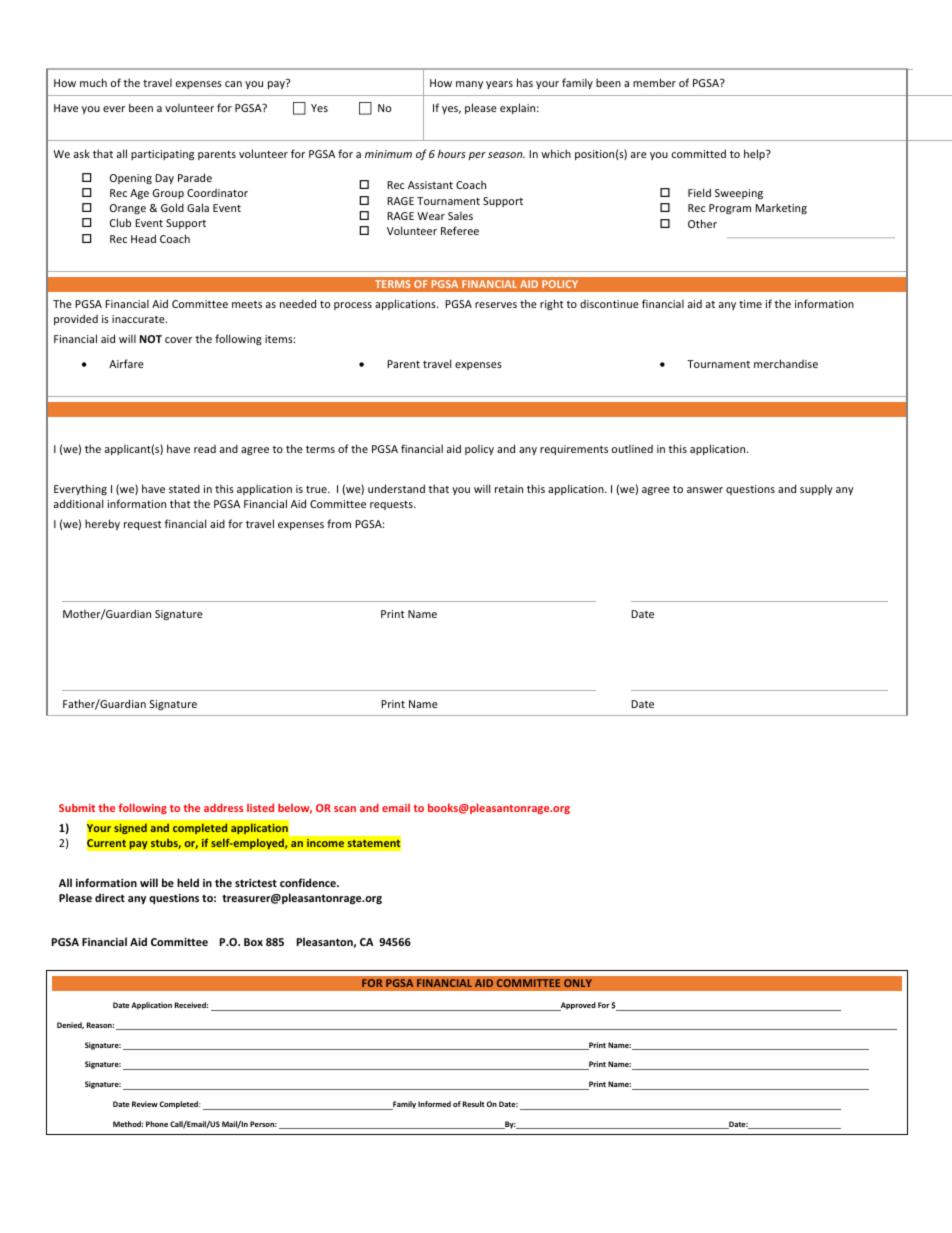  Describe the element at coordinates (705, 490) in the screenshot. I see `answer` at that location.
